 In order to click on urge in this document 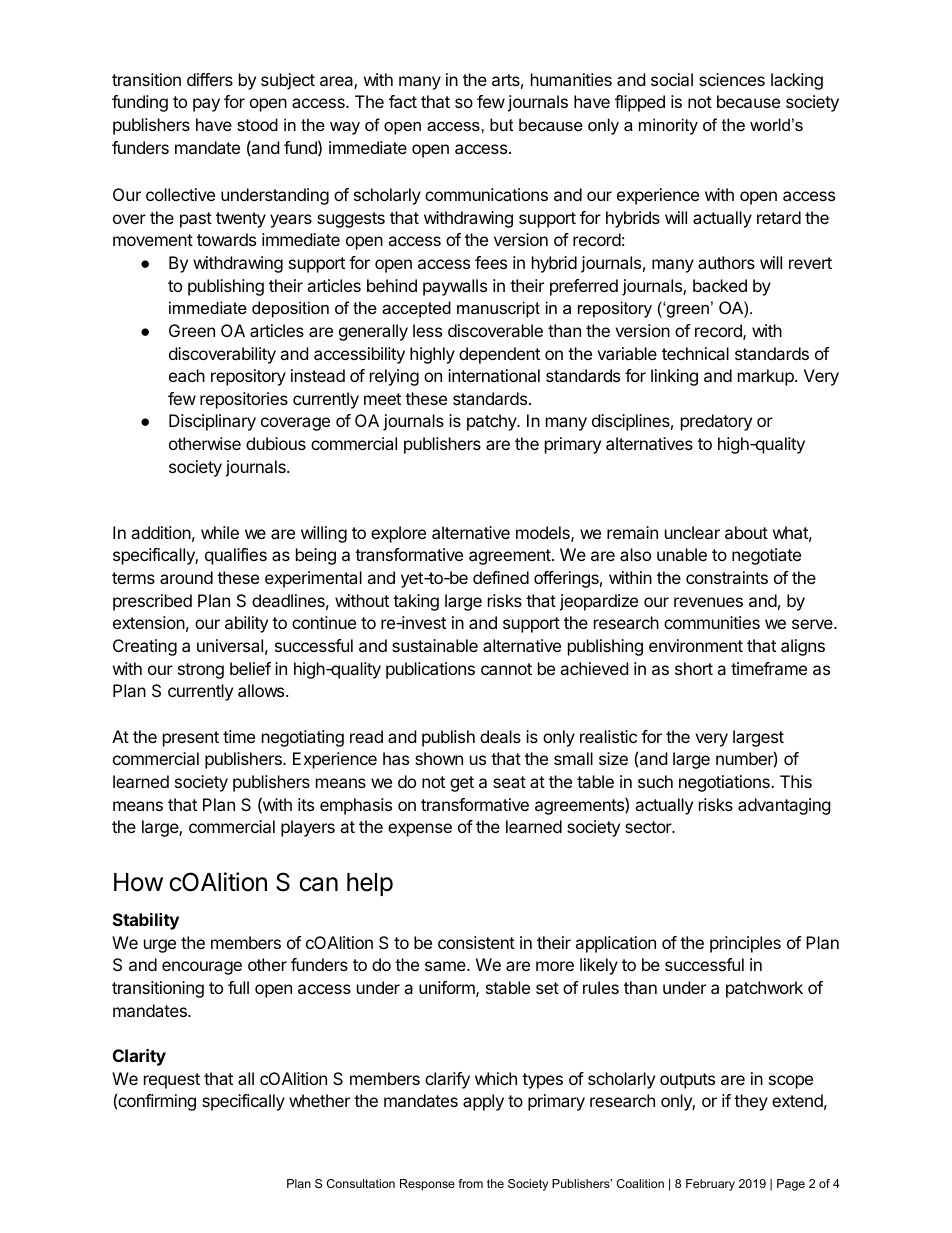, I will do `click(160, 946)`.
